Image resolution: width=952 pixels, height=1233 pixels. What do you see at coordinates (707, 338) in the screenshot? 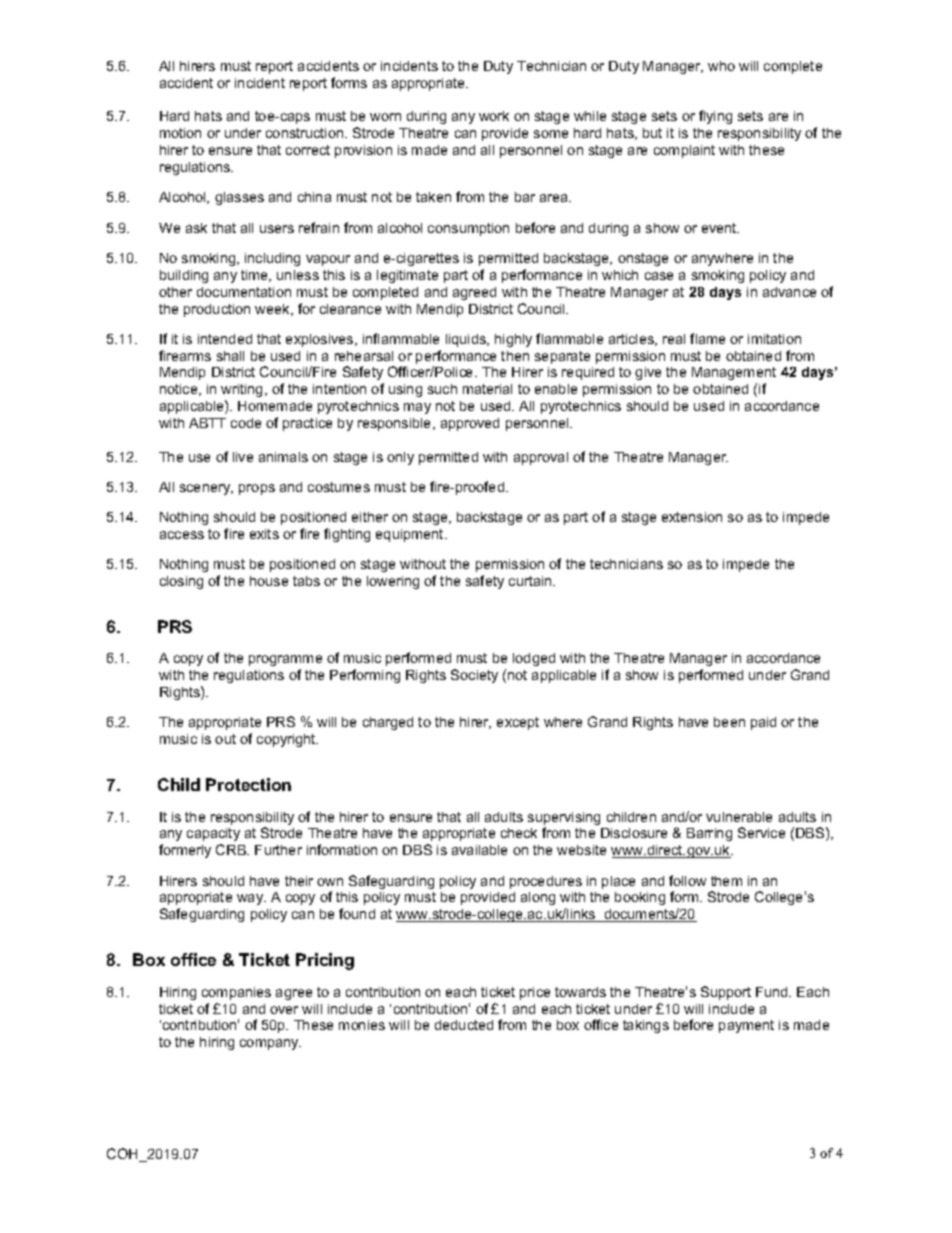
I see `flame` at bounding box center [707, 338].
